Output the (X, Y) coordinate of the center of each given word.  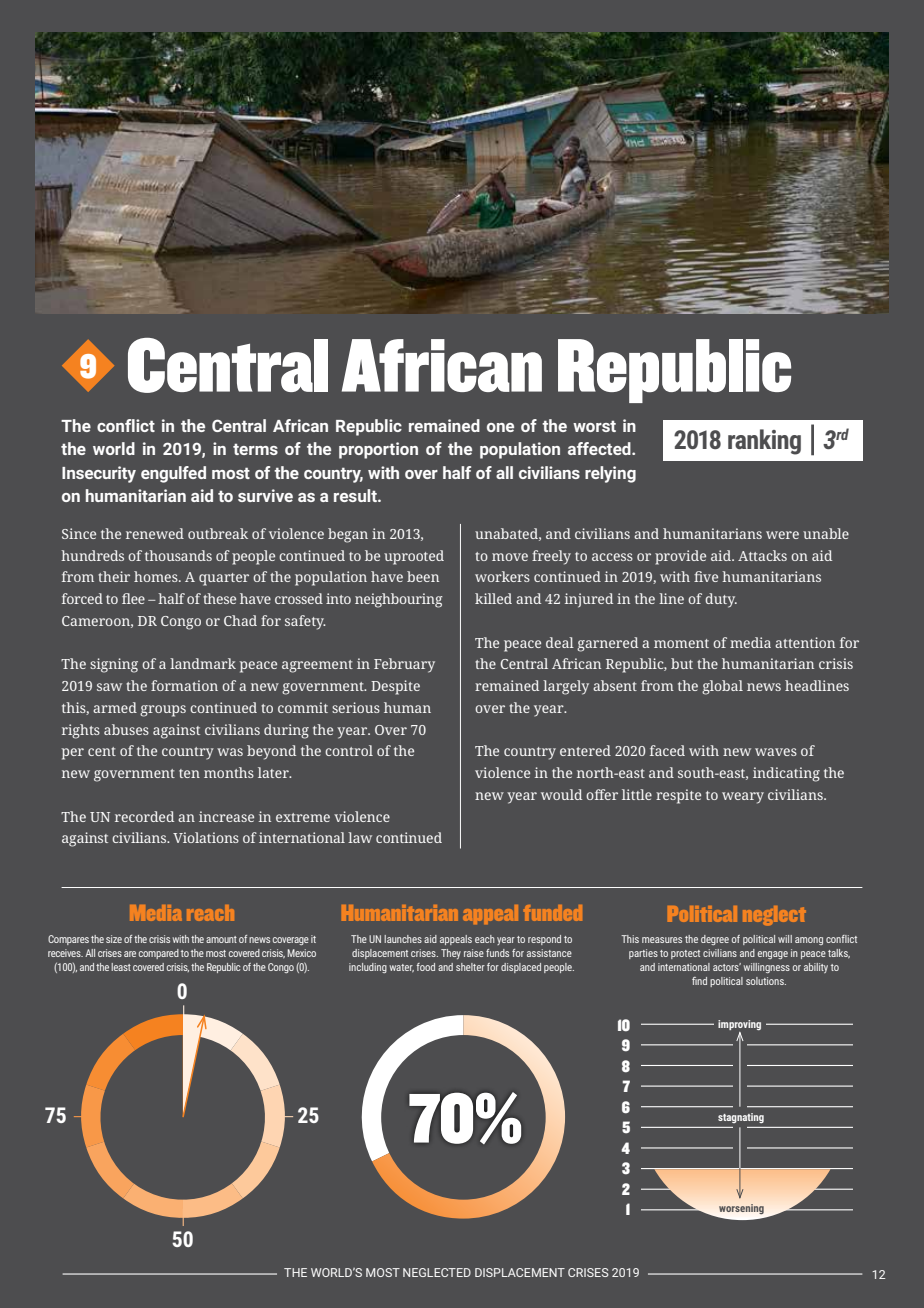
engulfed (173, 474)
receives (65, 953)
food (425, 967)
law (360, 837)
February (404, 665)
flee (133, 598)
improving (739, 1025)
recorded (144, 816)
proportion (378, 450)
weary (743, 798)
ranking (764, 442)
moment (681, 643)
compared (159, 954)
